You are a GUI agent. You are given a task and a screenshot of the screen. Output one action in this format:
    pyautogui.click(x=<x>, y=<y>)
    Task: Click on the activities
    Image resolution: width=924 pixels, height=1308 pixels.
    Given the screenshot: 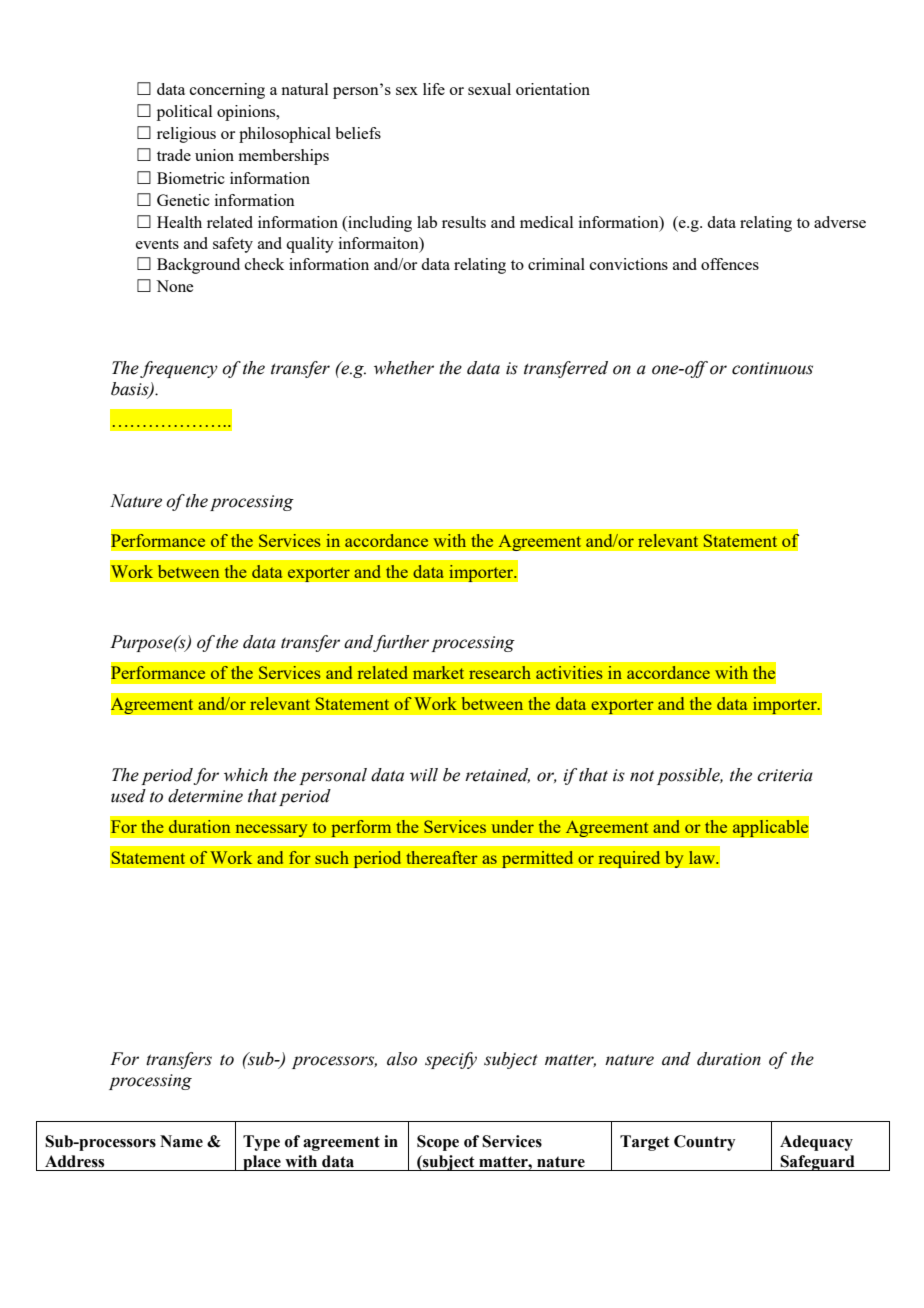 What is the action you would take?
    pyautogui.click(x=569, y=672)
